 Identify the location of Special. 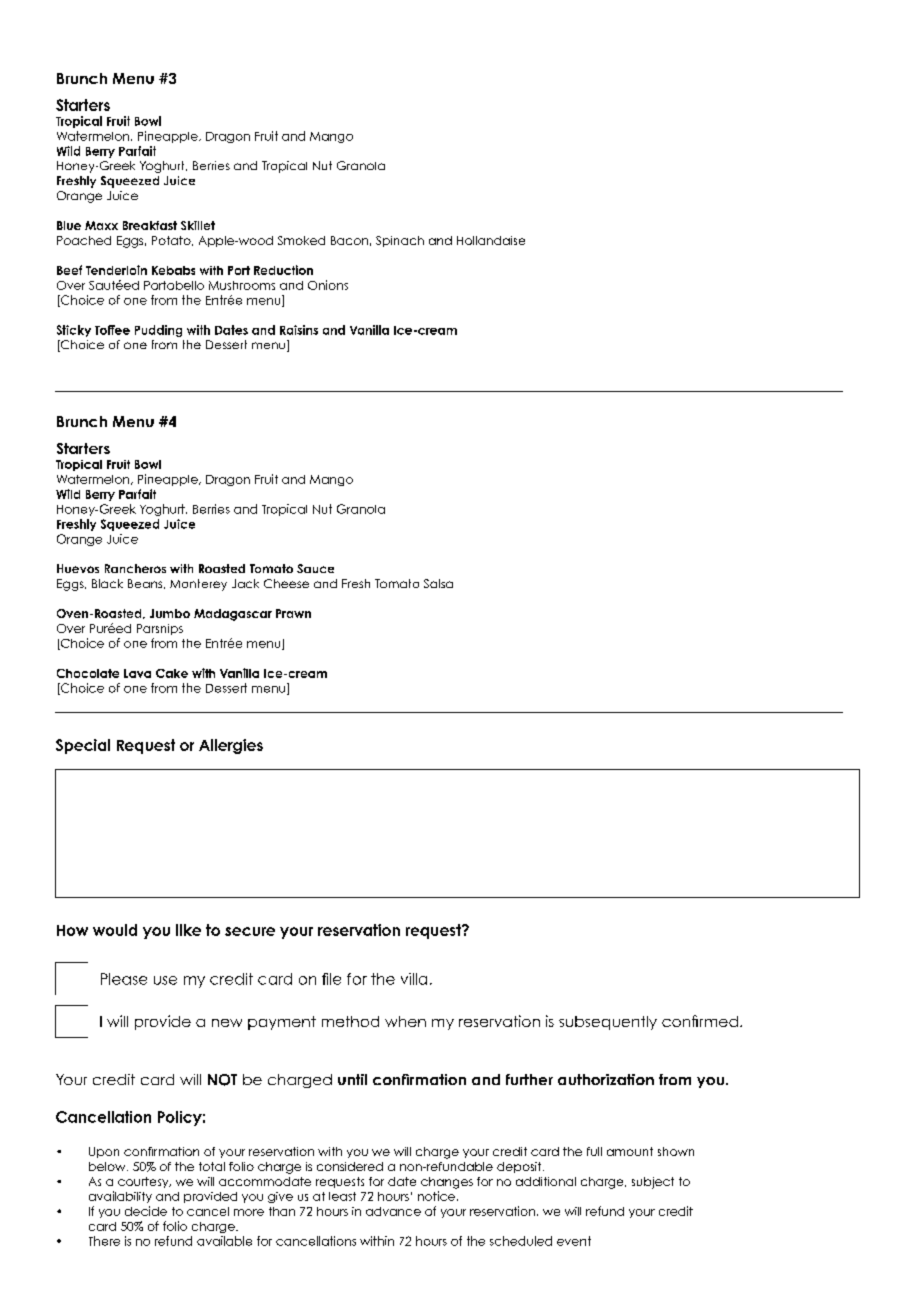
(83, 746).
